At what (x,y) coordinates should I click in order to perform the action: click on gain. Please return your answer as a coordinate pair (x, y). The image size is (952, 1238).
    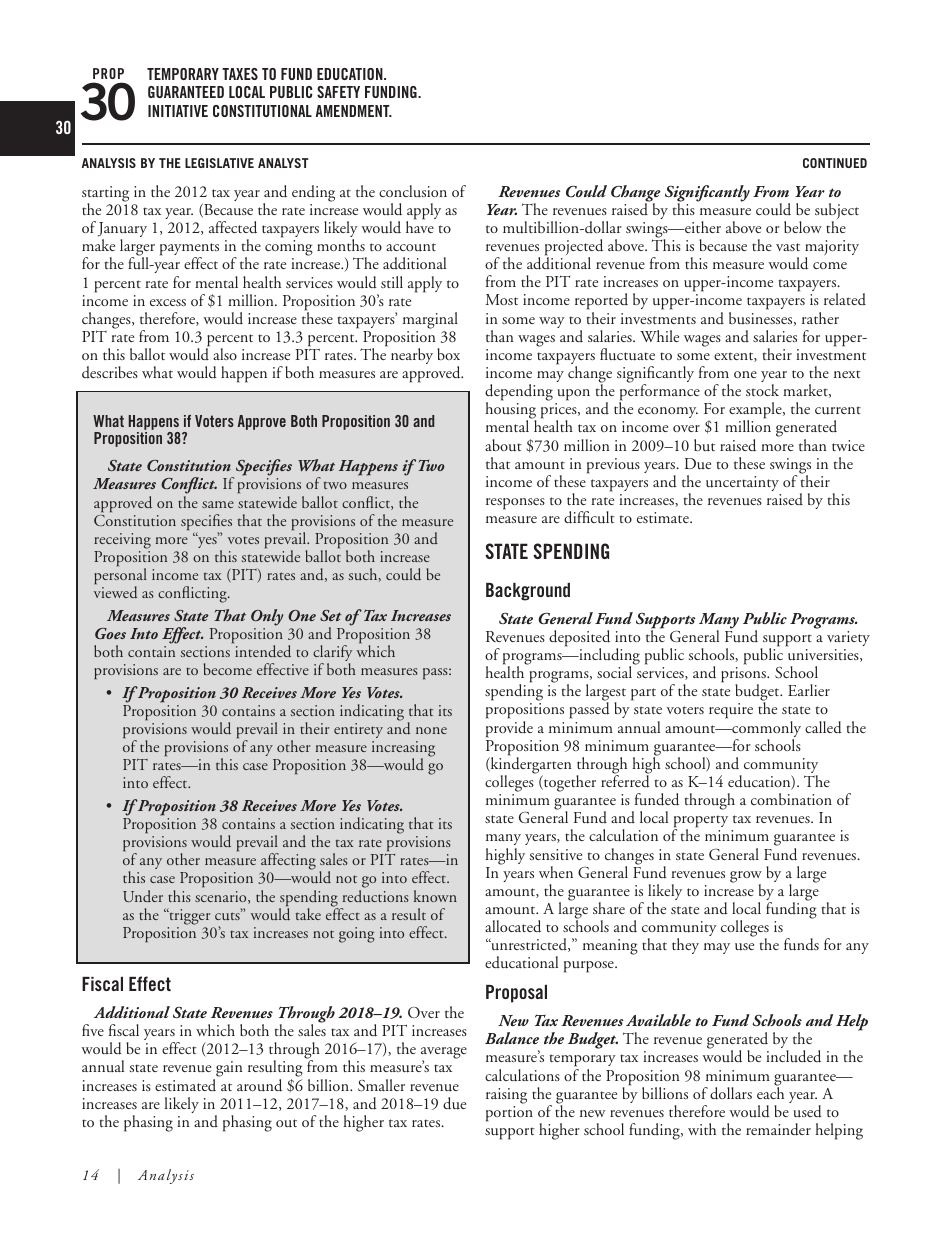
    Looking at the image, I should click on (228, 1070).
